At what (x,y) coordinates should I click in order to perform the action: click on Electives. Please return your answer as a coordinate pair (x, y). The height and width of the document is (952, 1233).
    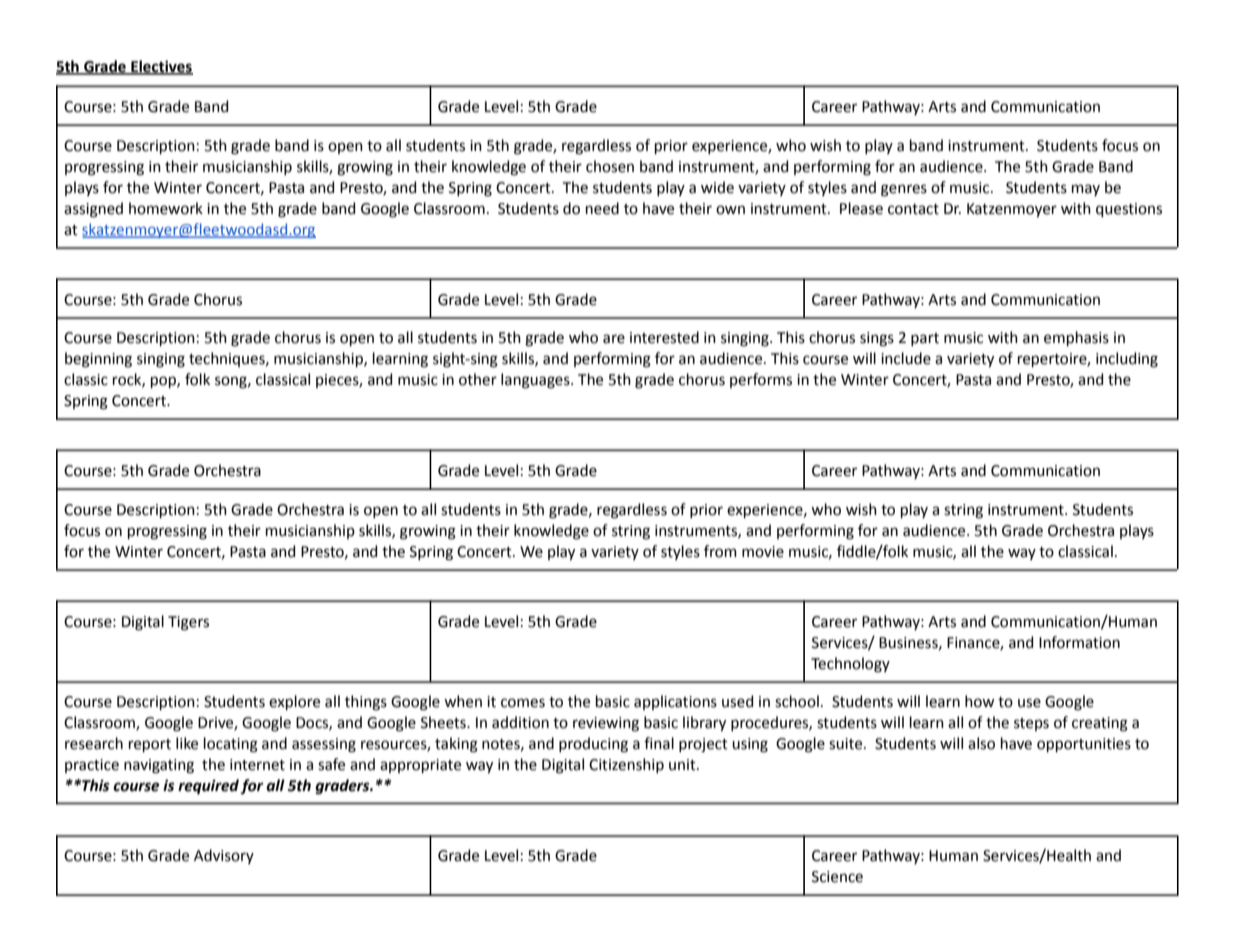
    Looking at the image, I should click on (161, 67).
